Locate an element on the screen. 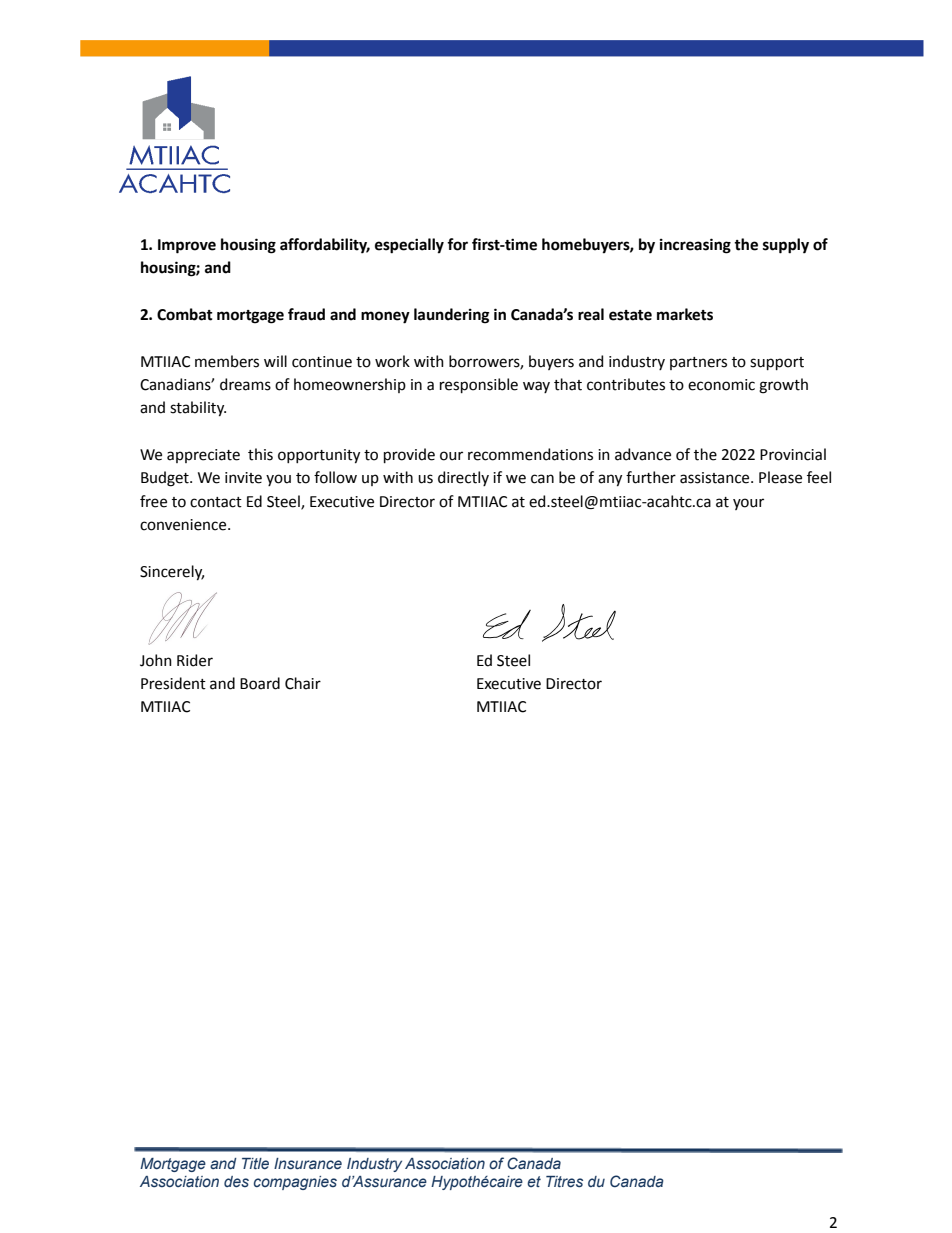 The image size is (952, 1233). Insurance is located at coordinates (308, 1164).
